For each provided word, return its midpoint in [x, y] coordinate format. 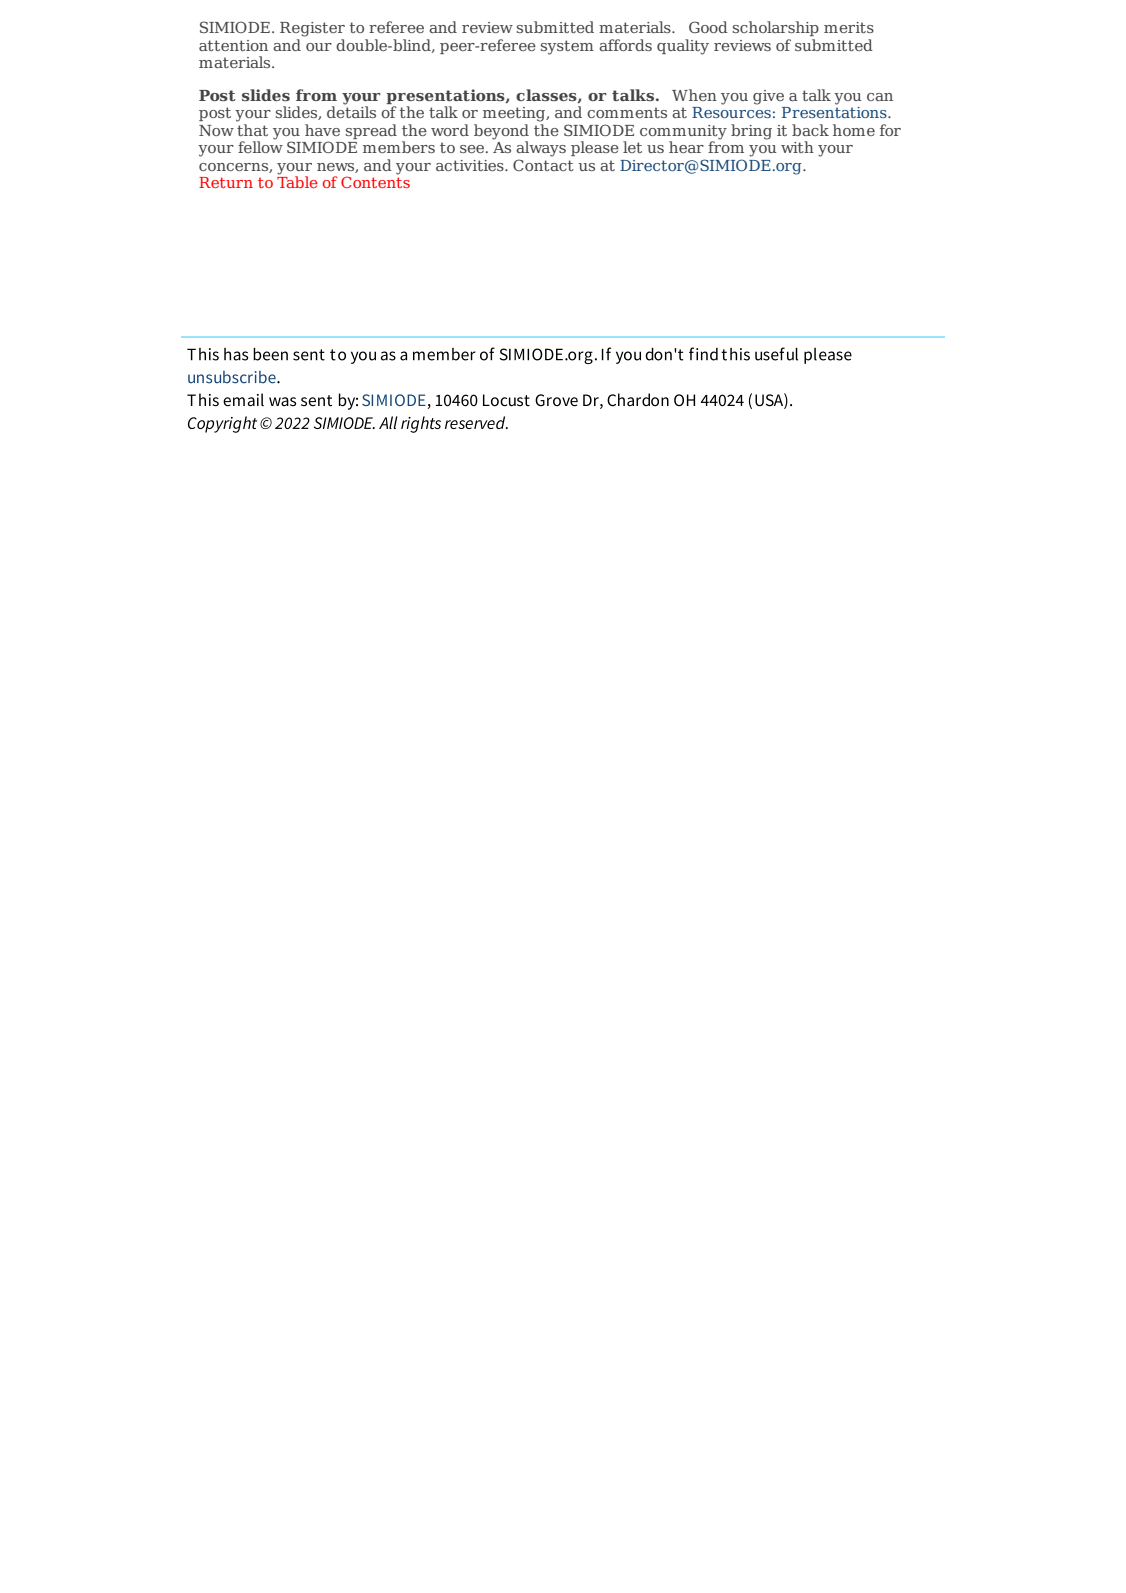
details [351, 111]
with [797, 147]
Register [312, 29]
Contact [543, 165]
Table [297, 181]
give [768, 97]
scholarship [776, 28]
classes [547, 96]
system [567, 47]
